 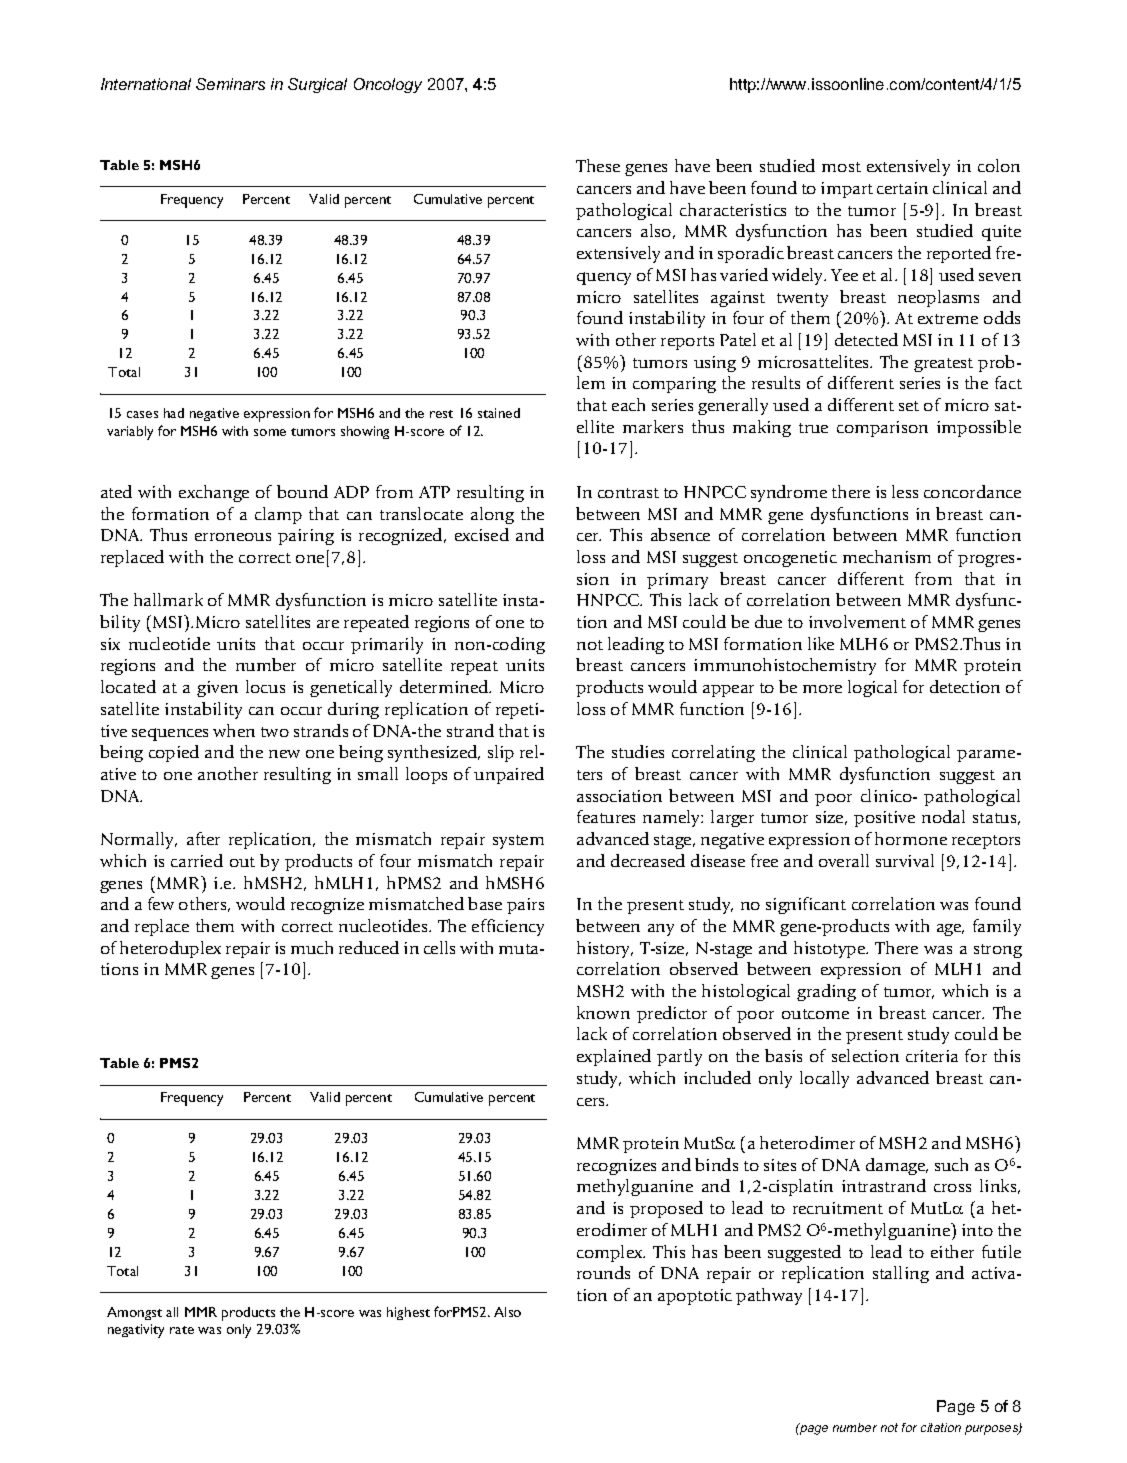 I want to click on most, so click(x=841, y=167).
